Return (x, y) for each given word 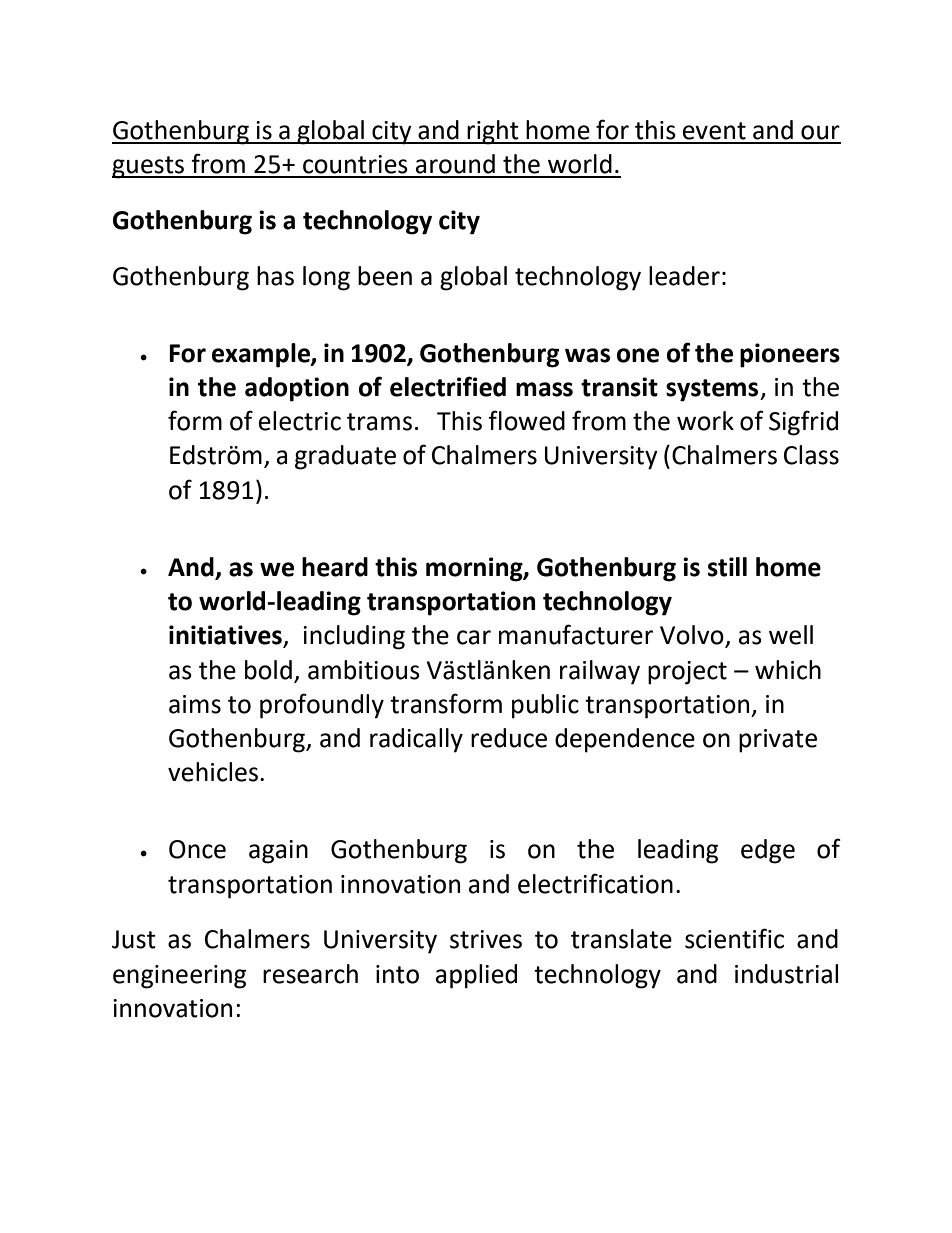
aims (195, 704)
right (493, 132)
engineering (179, 977)
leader (684, 276)
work (705, 421)
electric (300, 421)
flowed (526, 420)
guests (149, 167)
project (687, 673)
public (545, 706)
